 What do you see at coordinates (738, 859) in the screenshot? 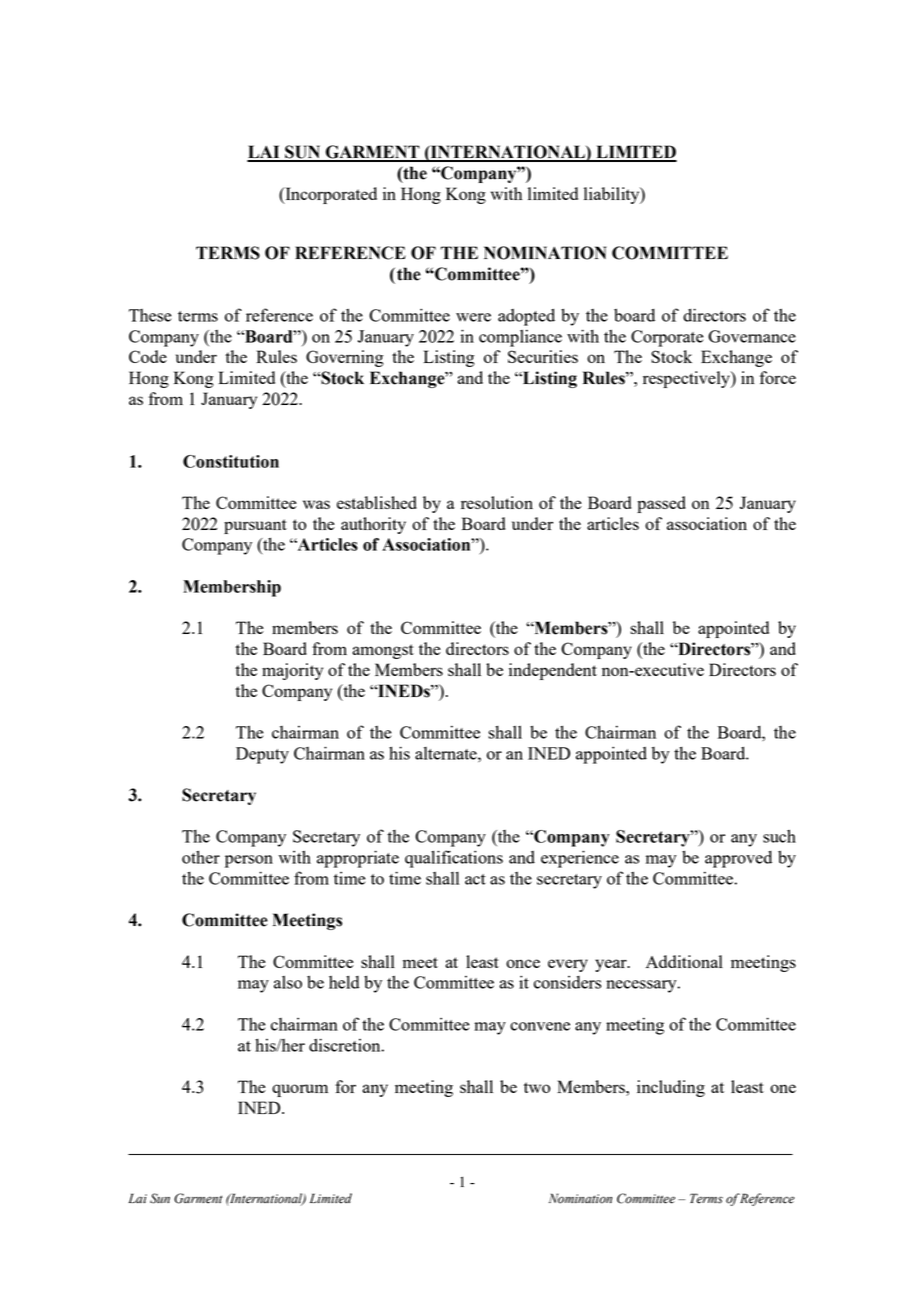
I see `approved` at bounding box center [738, 859].
